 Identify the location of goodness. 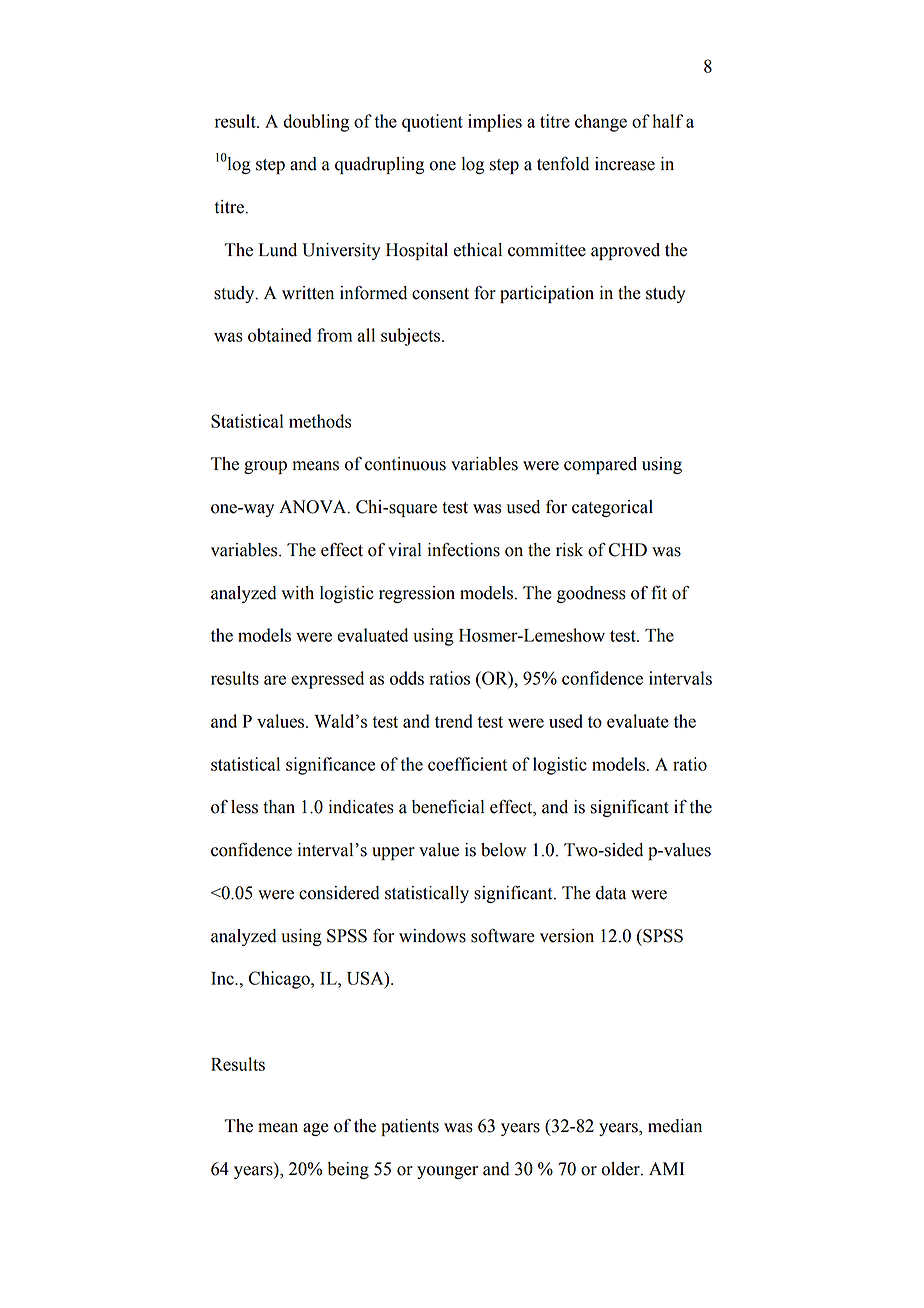
(591, 594).
